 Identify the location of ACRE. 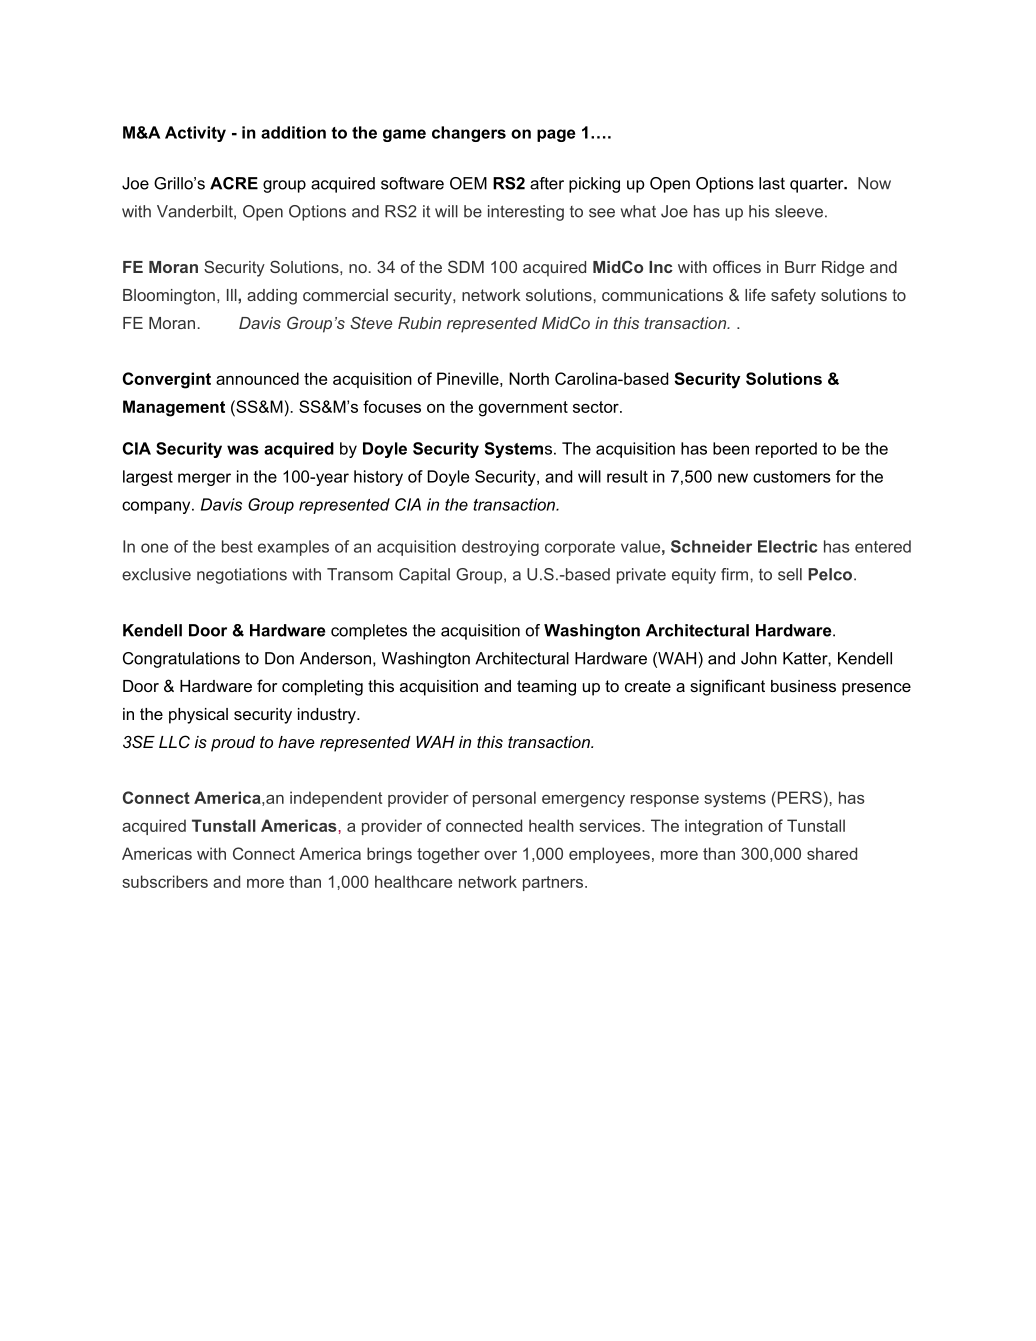
(234, 183).
